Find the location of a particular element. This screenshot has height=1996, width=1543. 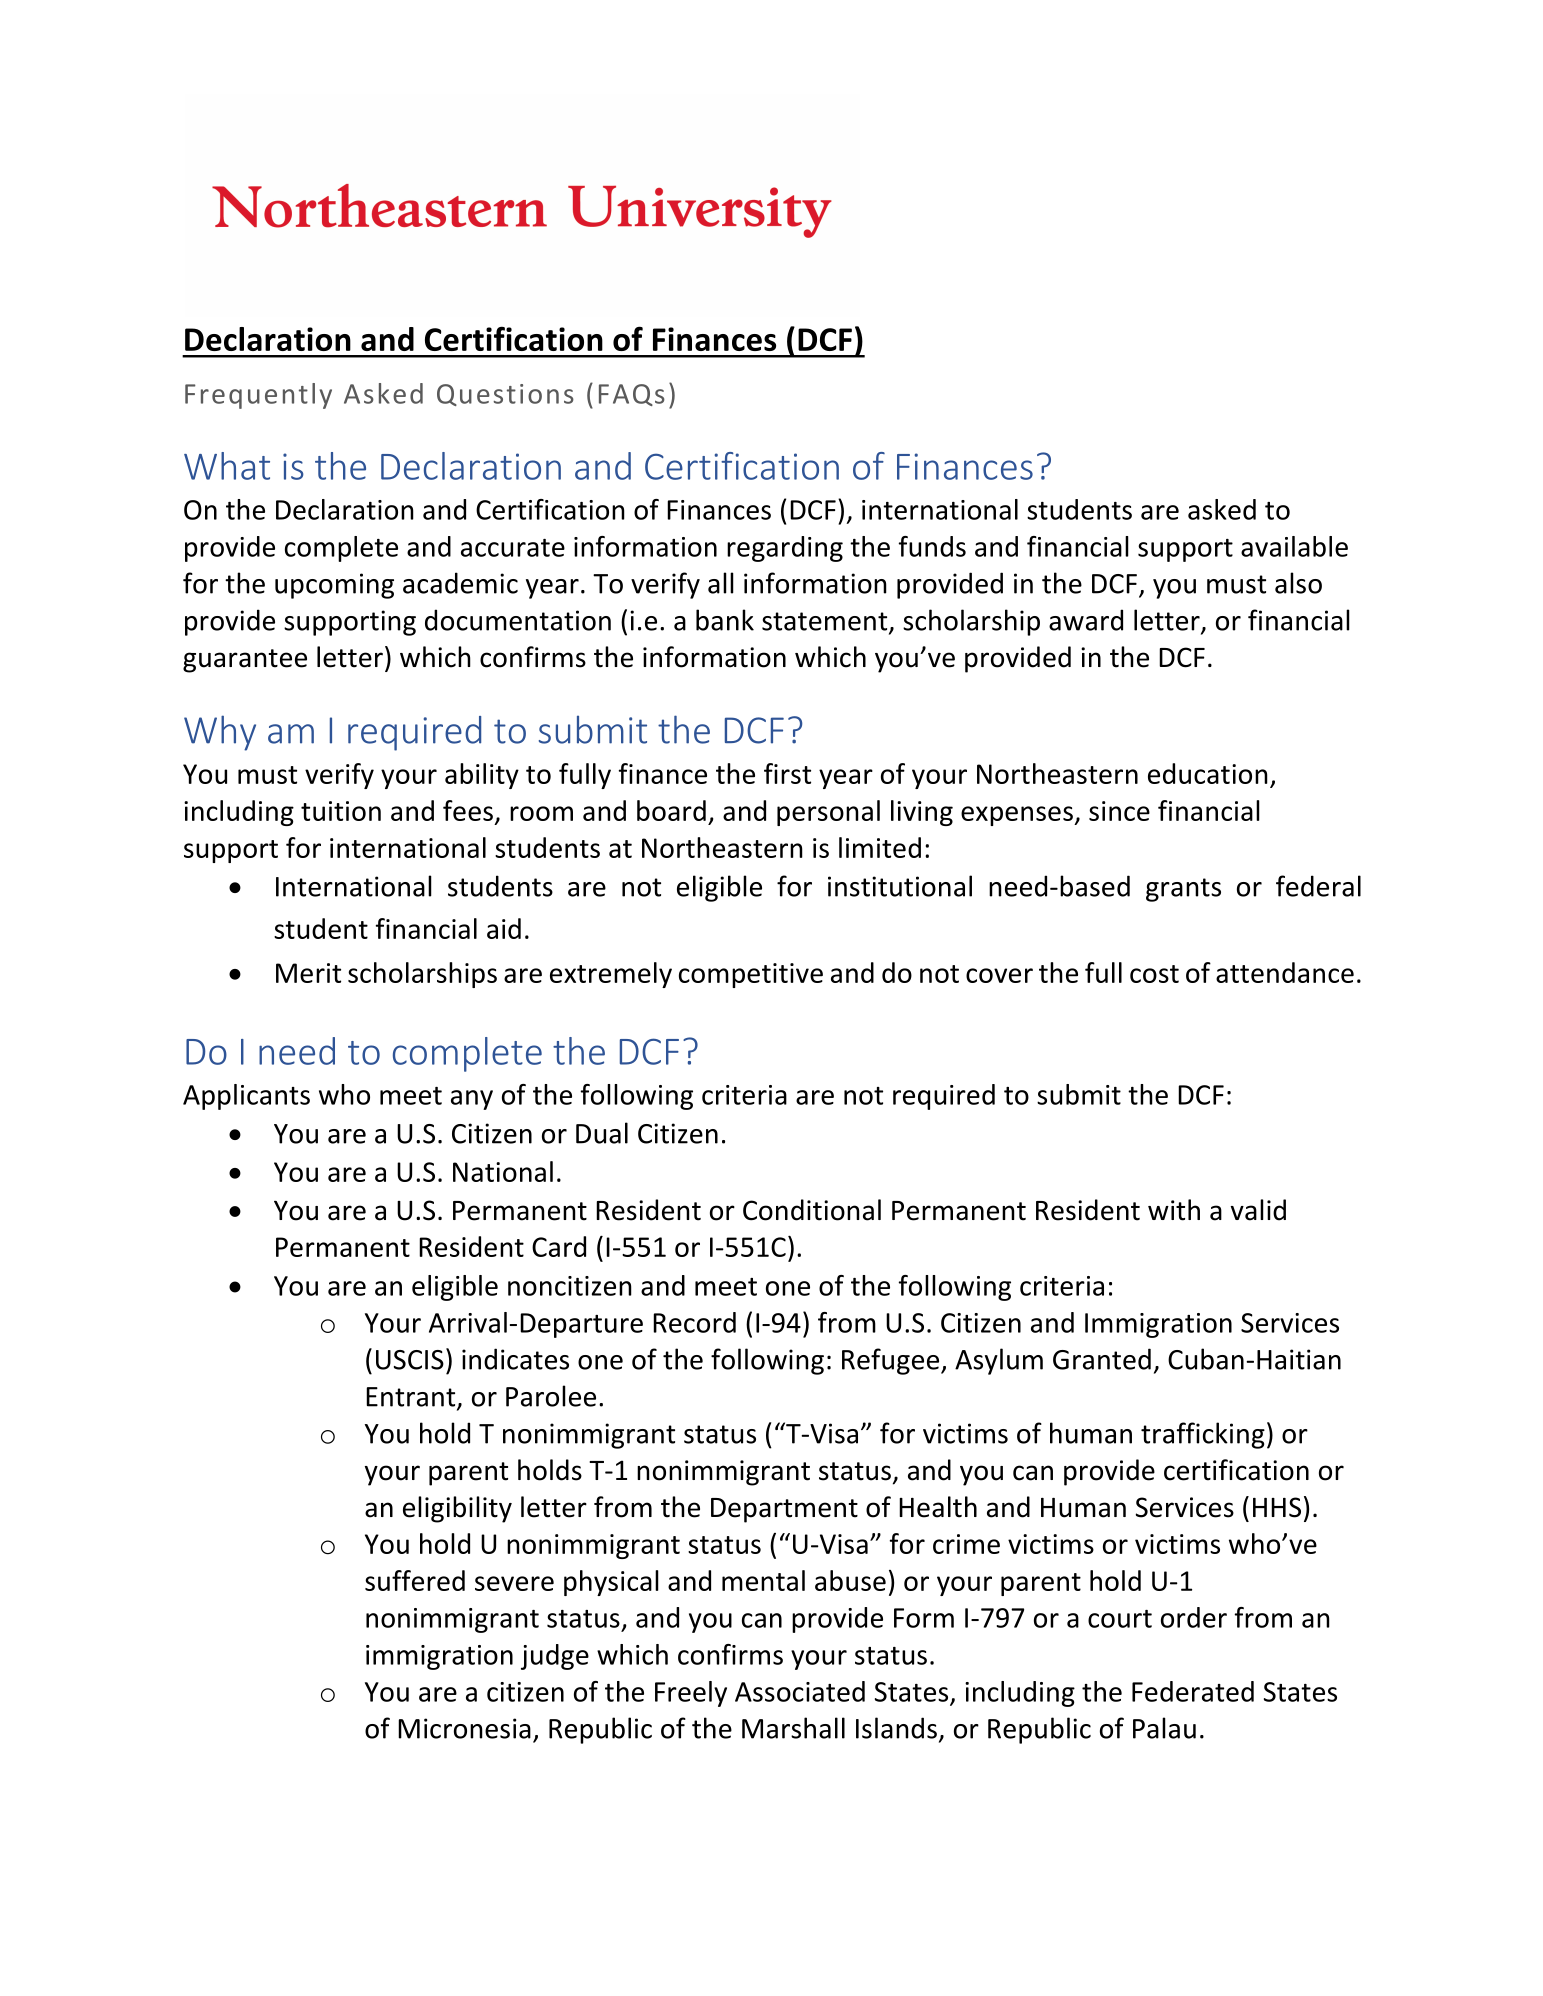

Federated is located at coordinates (1193, 1691).
